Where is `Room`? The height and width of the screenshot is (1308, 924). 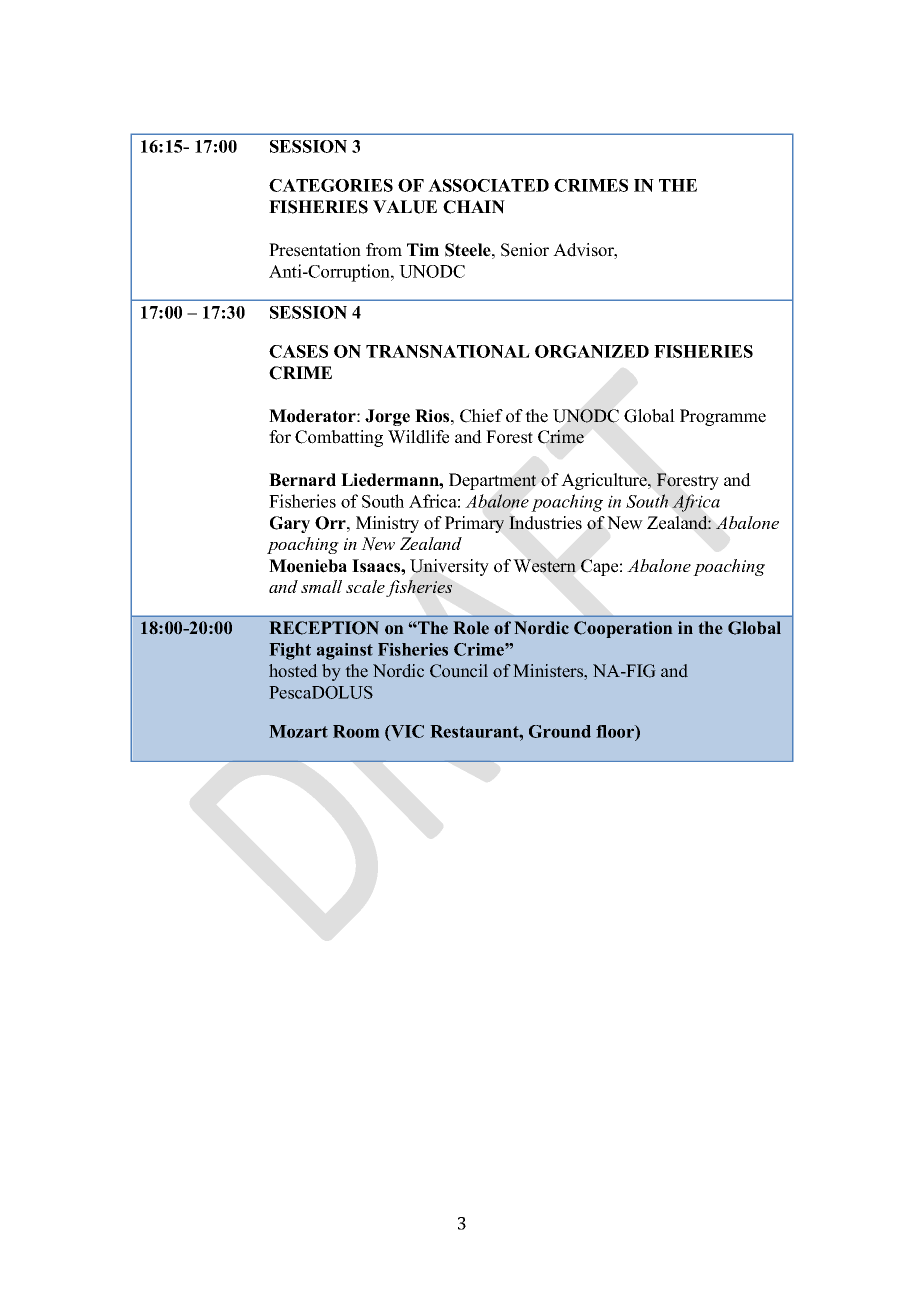 Room is located at coordinates (356, 731).
